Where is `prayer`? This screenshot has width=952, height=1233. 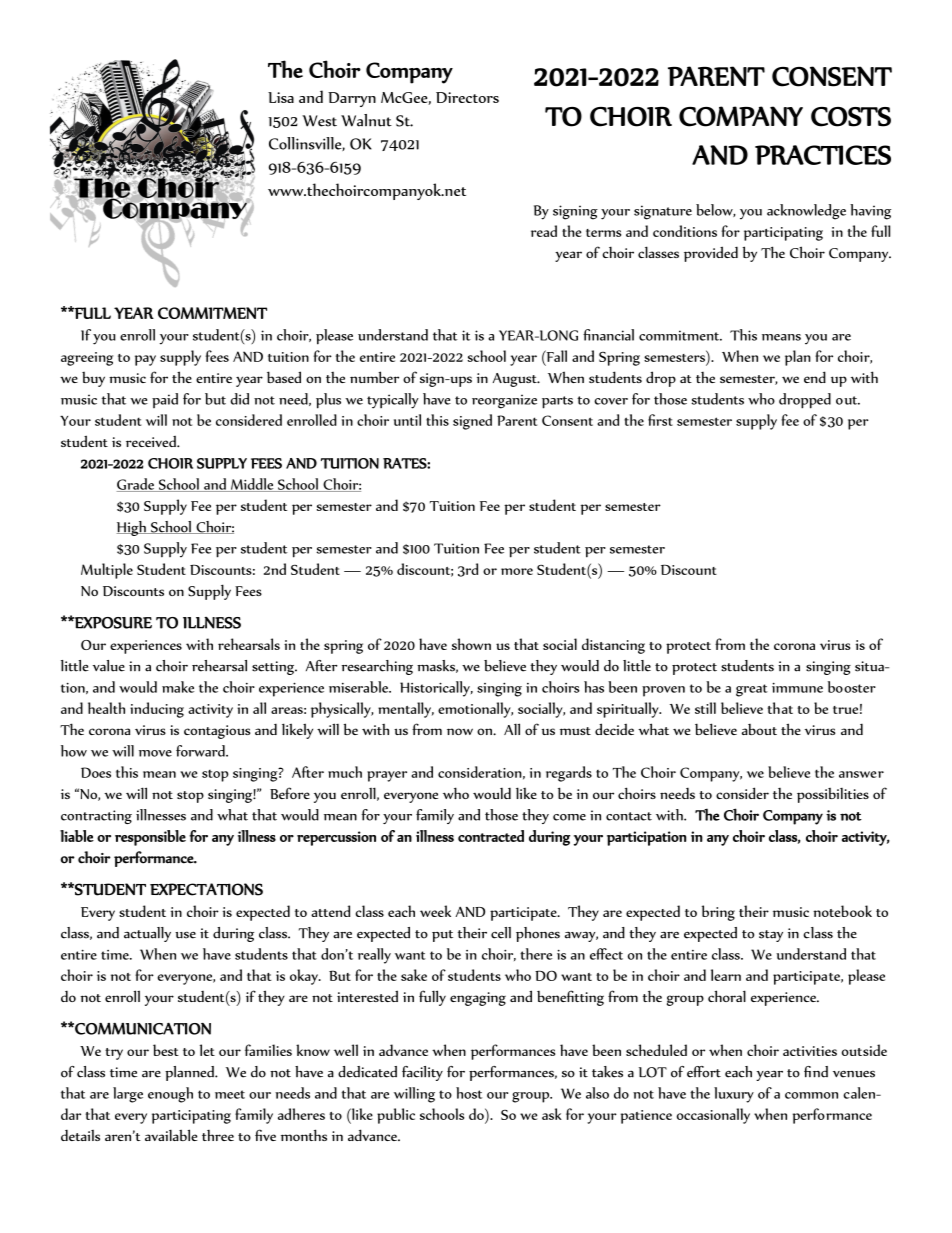
prayer is located at coordinates (387, 776).
